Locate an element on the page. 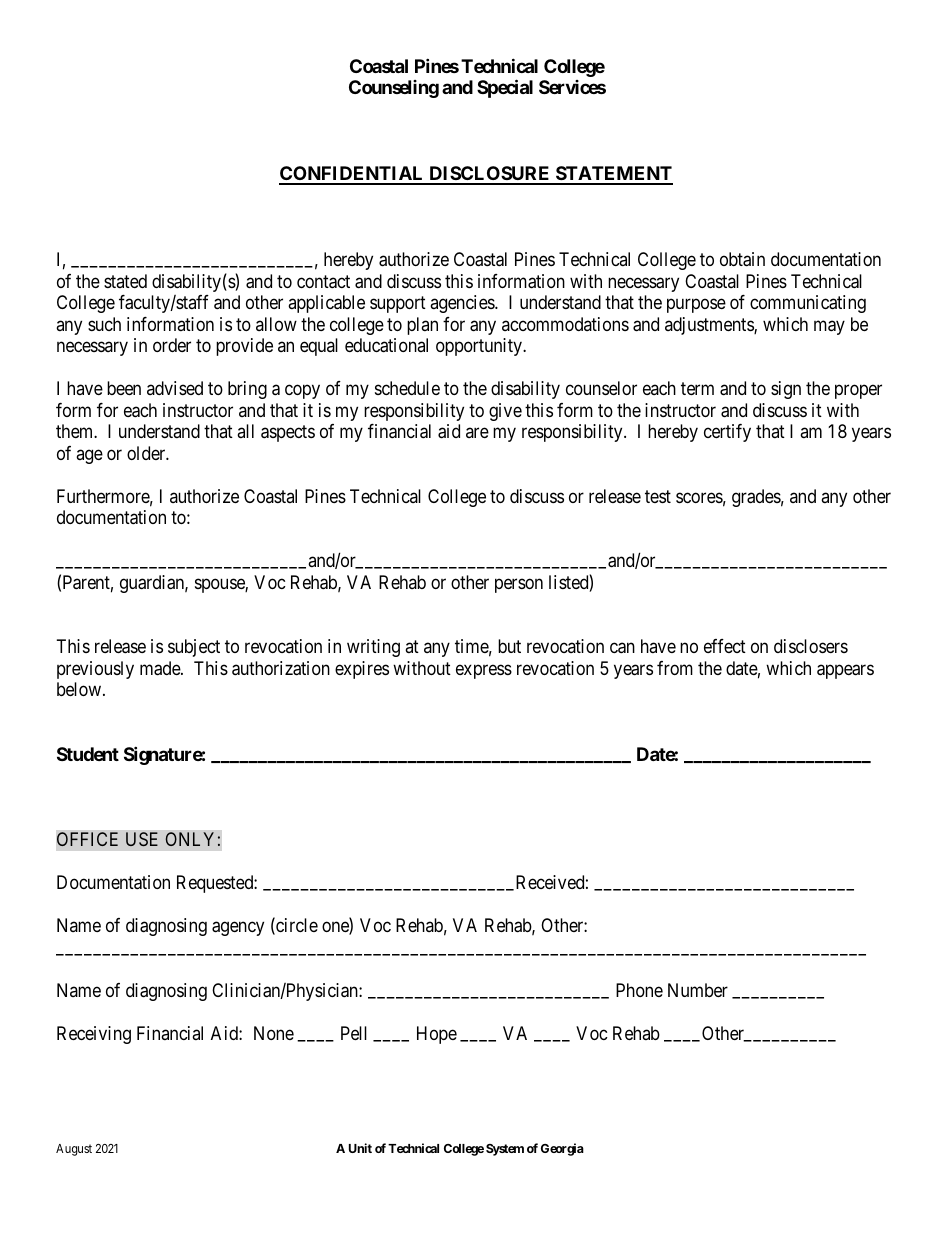 The width and height of the page is (952, 1233). System is located at coordinates (505, 1150).
